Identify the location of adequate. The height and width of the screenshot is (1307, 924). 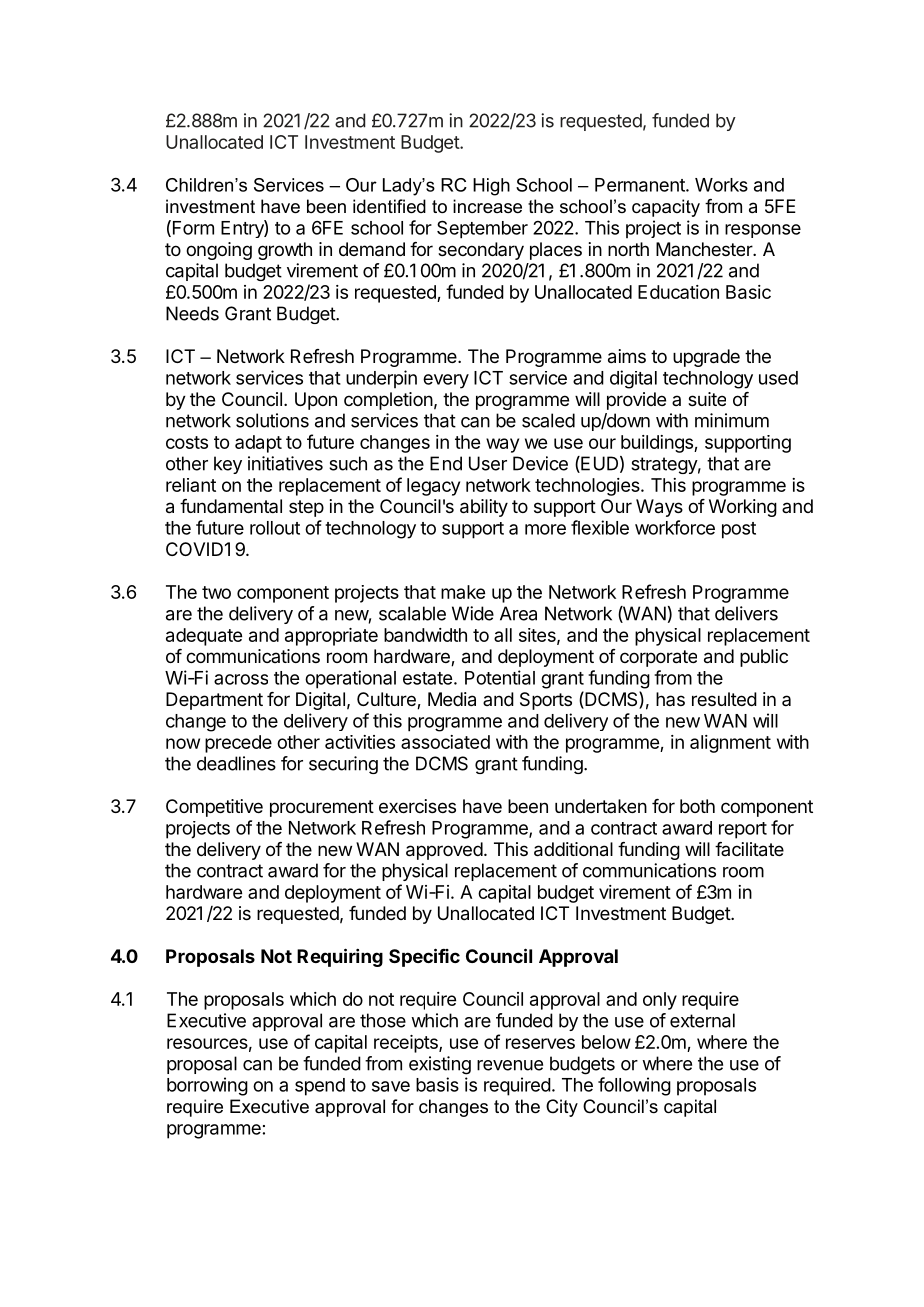
(204, 637).
